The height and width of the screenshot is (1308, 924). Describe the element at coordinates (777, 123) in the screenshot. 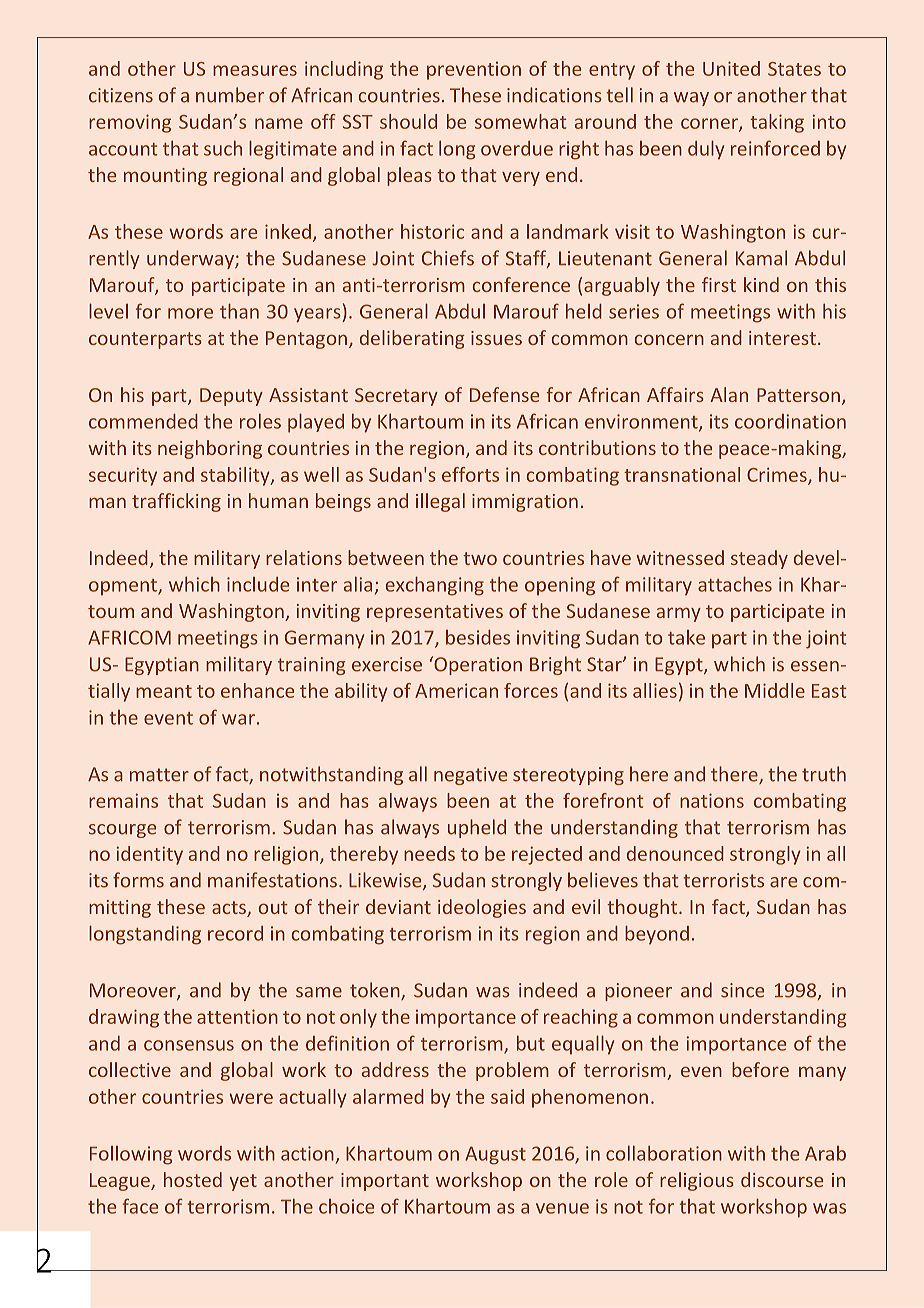

I see `taking` at that location.
